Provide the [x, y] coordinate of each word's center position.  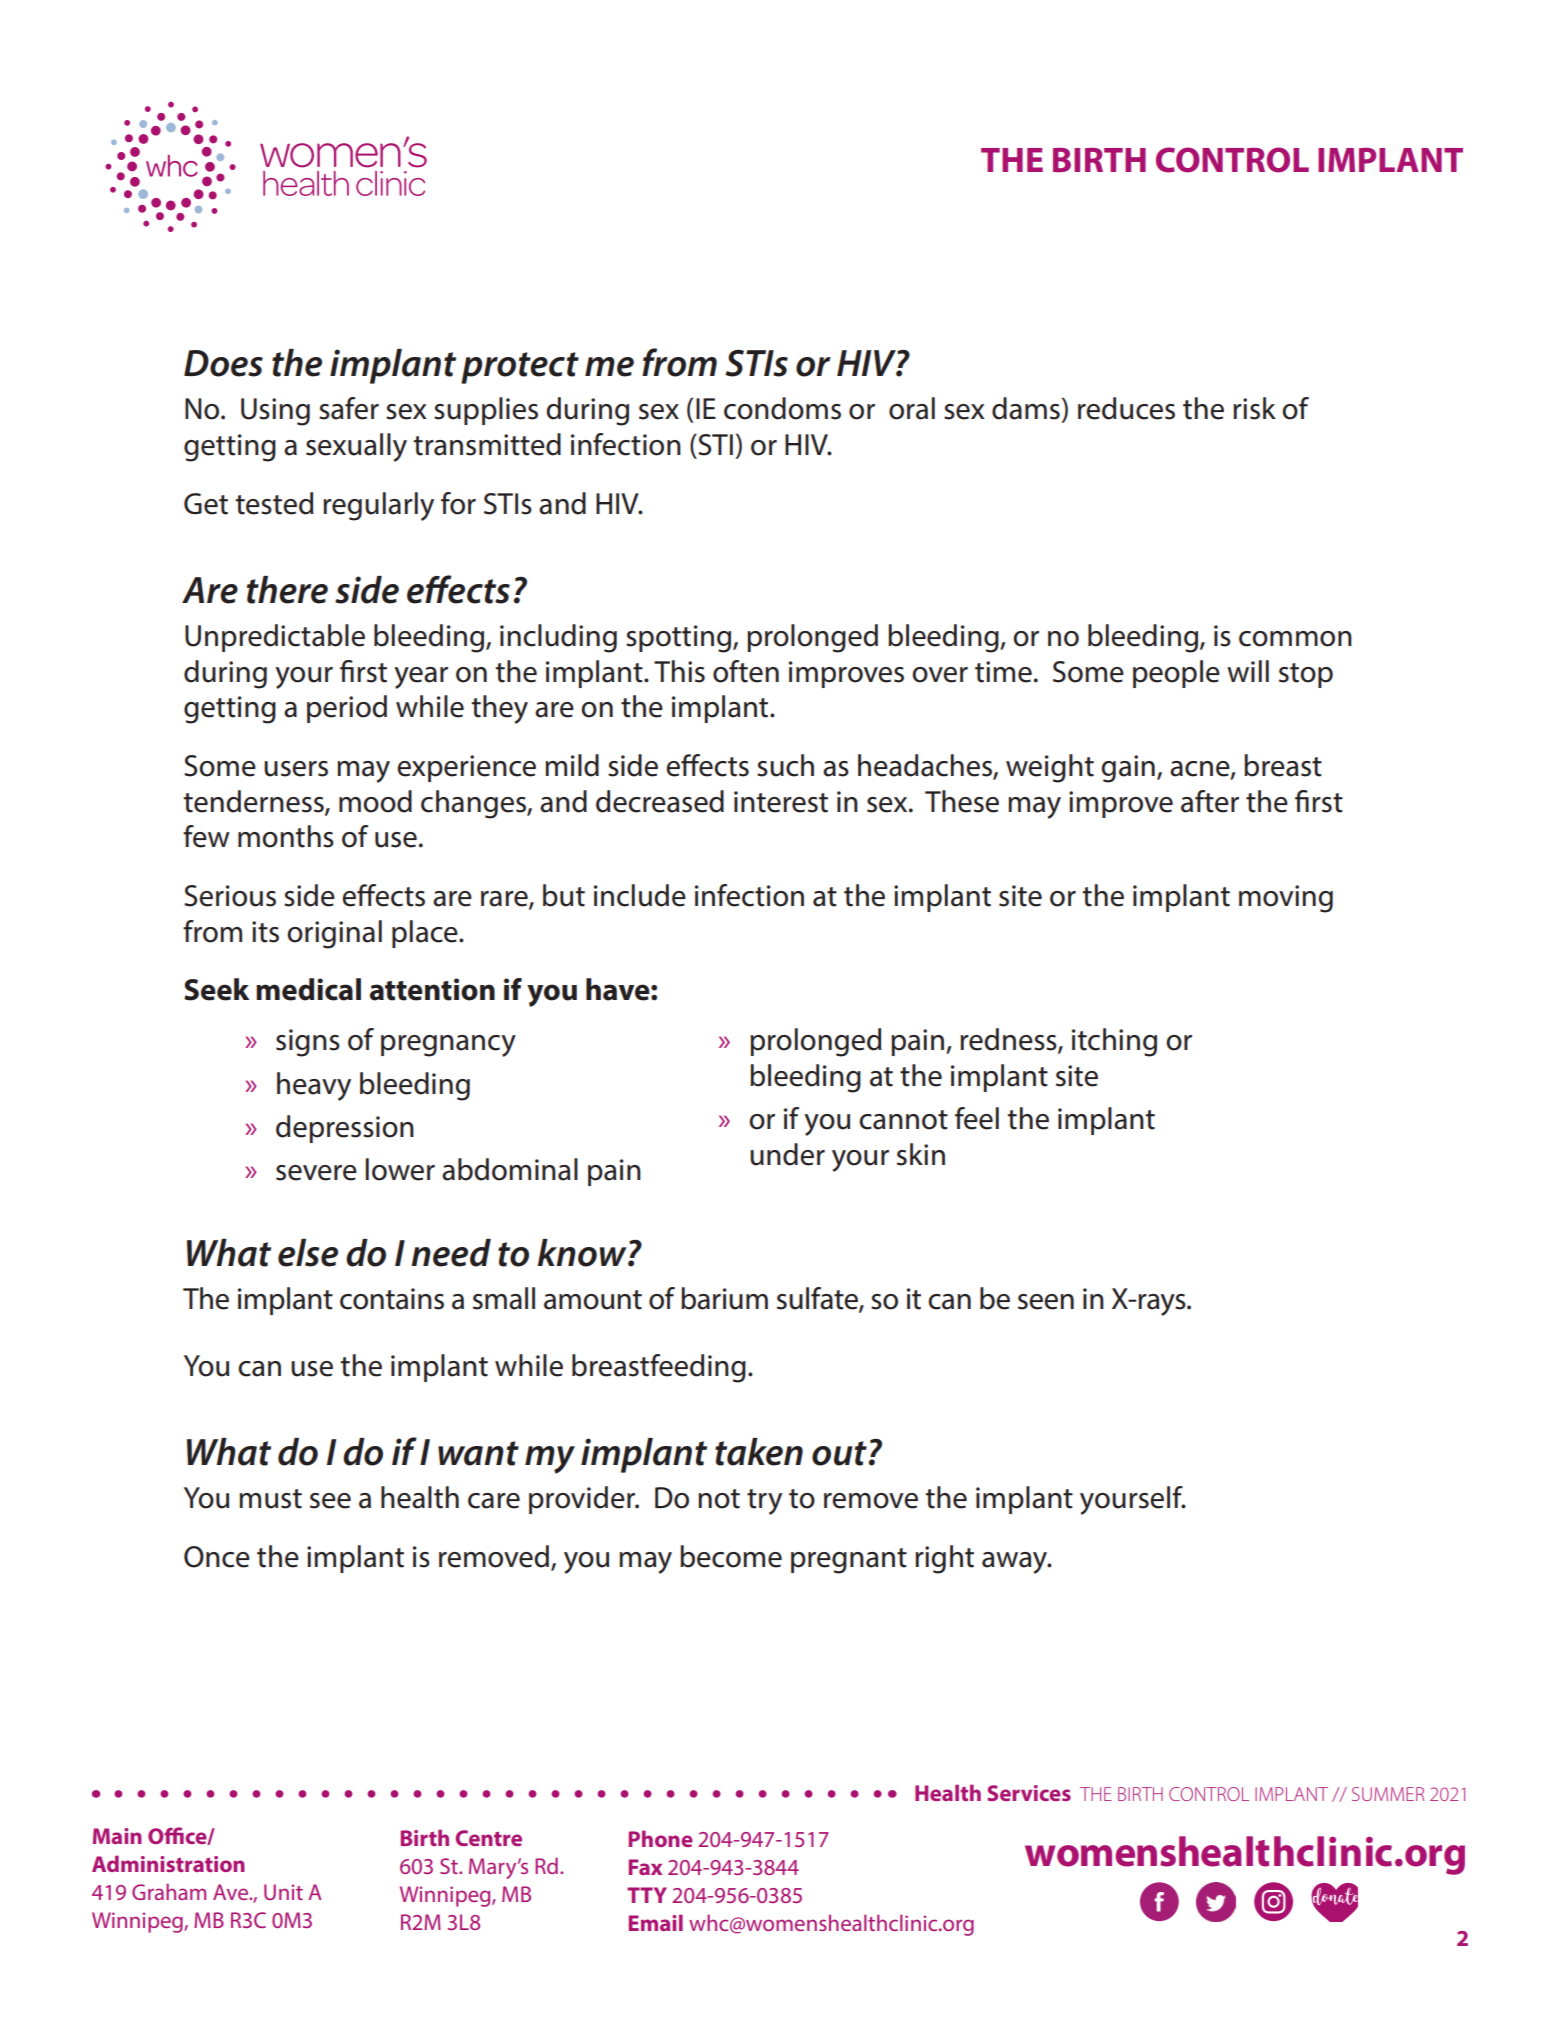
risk [1254, 408]
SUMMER [1388, 1794]
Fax [645, 1867]
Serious [230, 896]
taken [759, 1452]
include [640, 895]
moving [1286, 899]
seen [1046, 1302]
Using [275, 412]
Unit [283, 1892]
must [270, 1499]
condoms [782, 408]
